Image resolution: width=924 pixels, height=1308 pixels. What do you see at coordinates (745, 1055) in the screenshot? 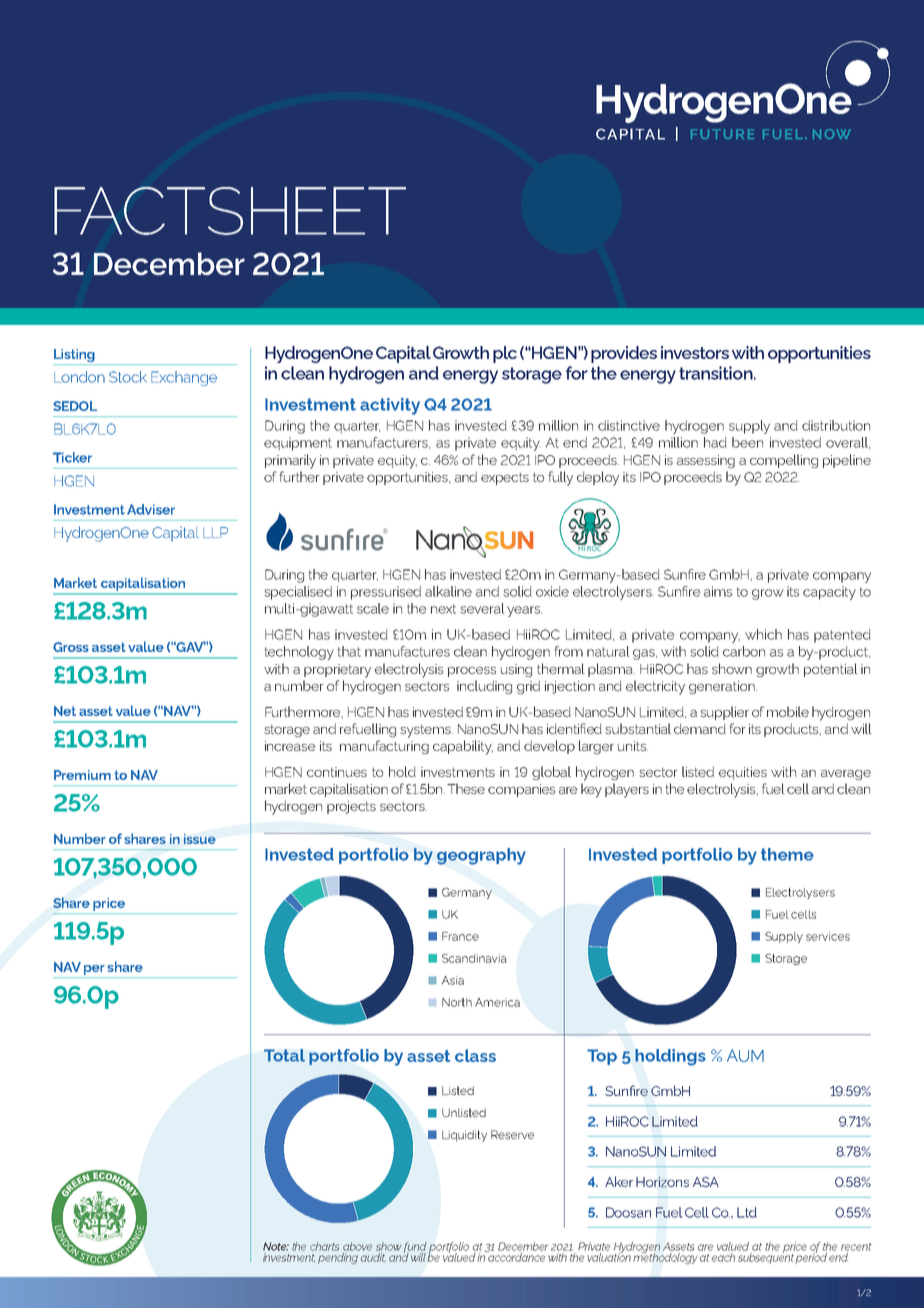
I see `AUM` at bounding box center [745, 1055].
